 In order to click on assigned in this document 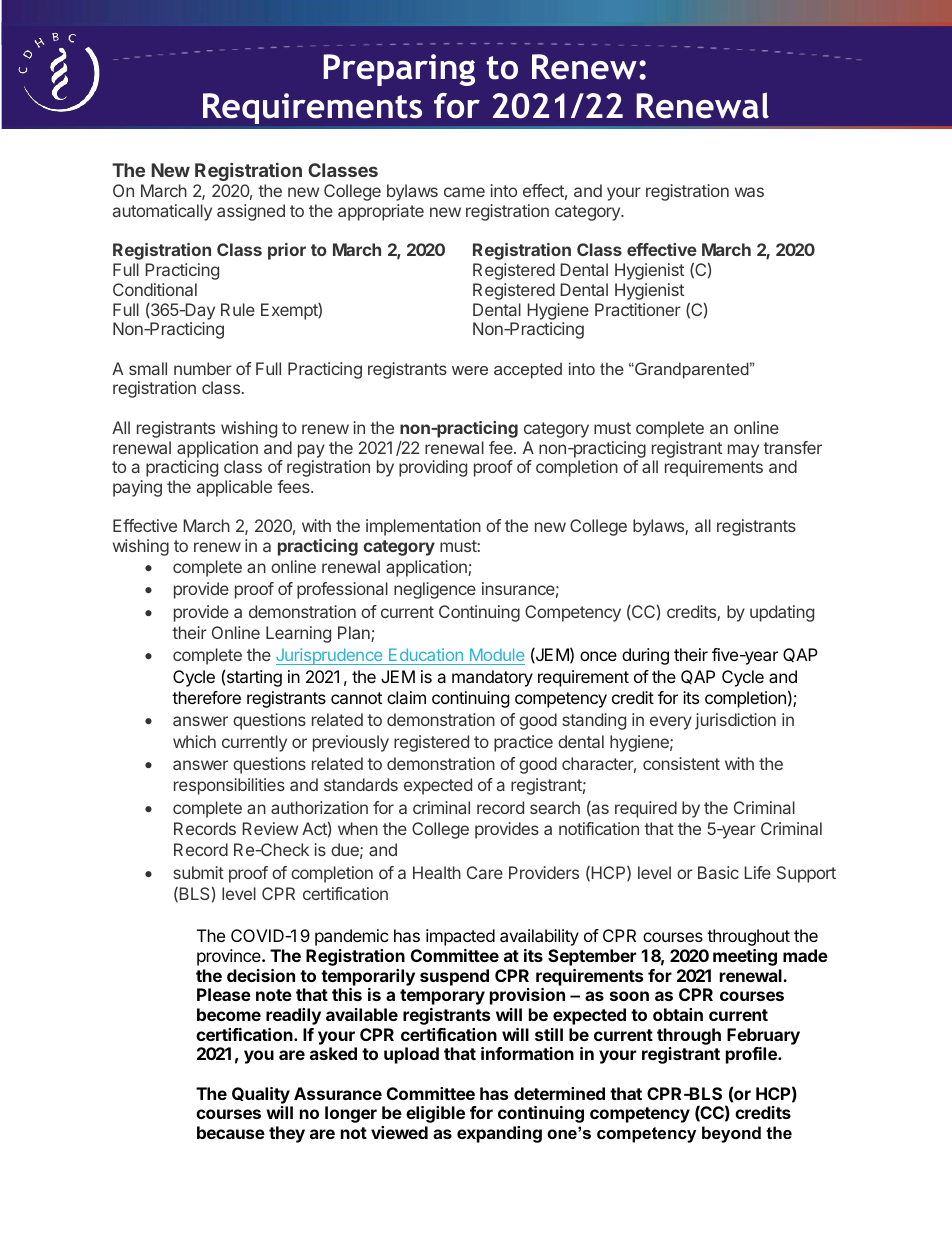, I will do `click(251, 212)`.
